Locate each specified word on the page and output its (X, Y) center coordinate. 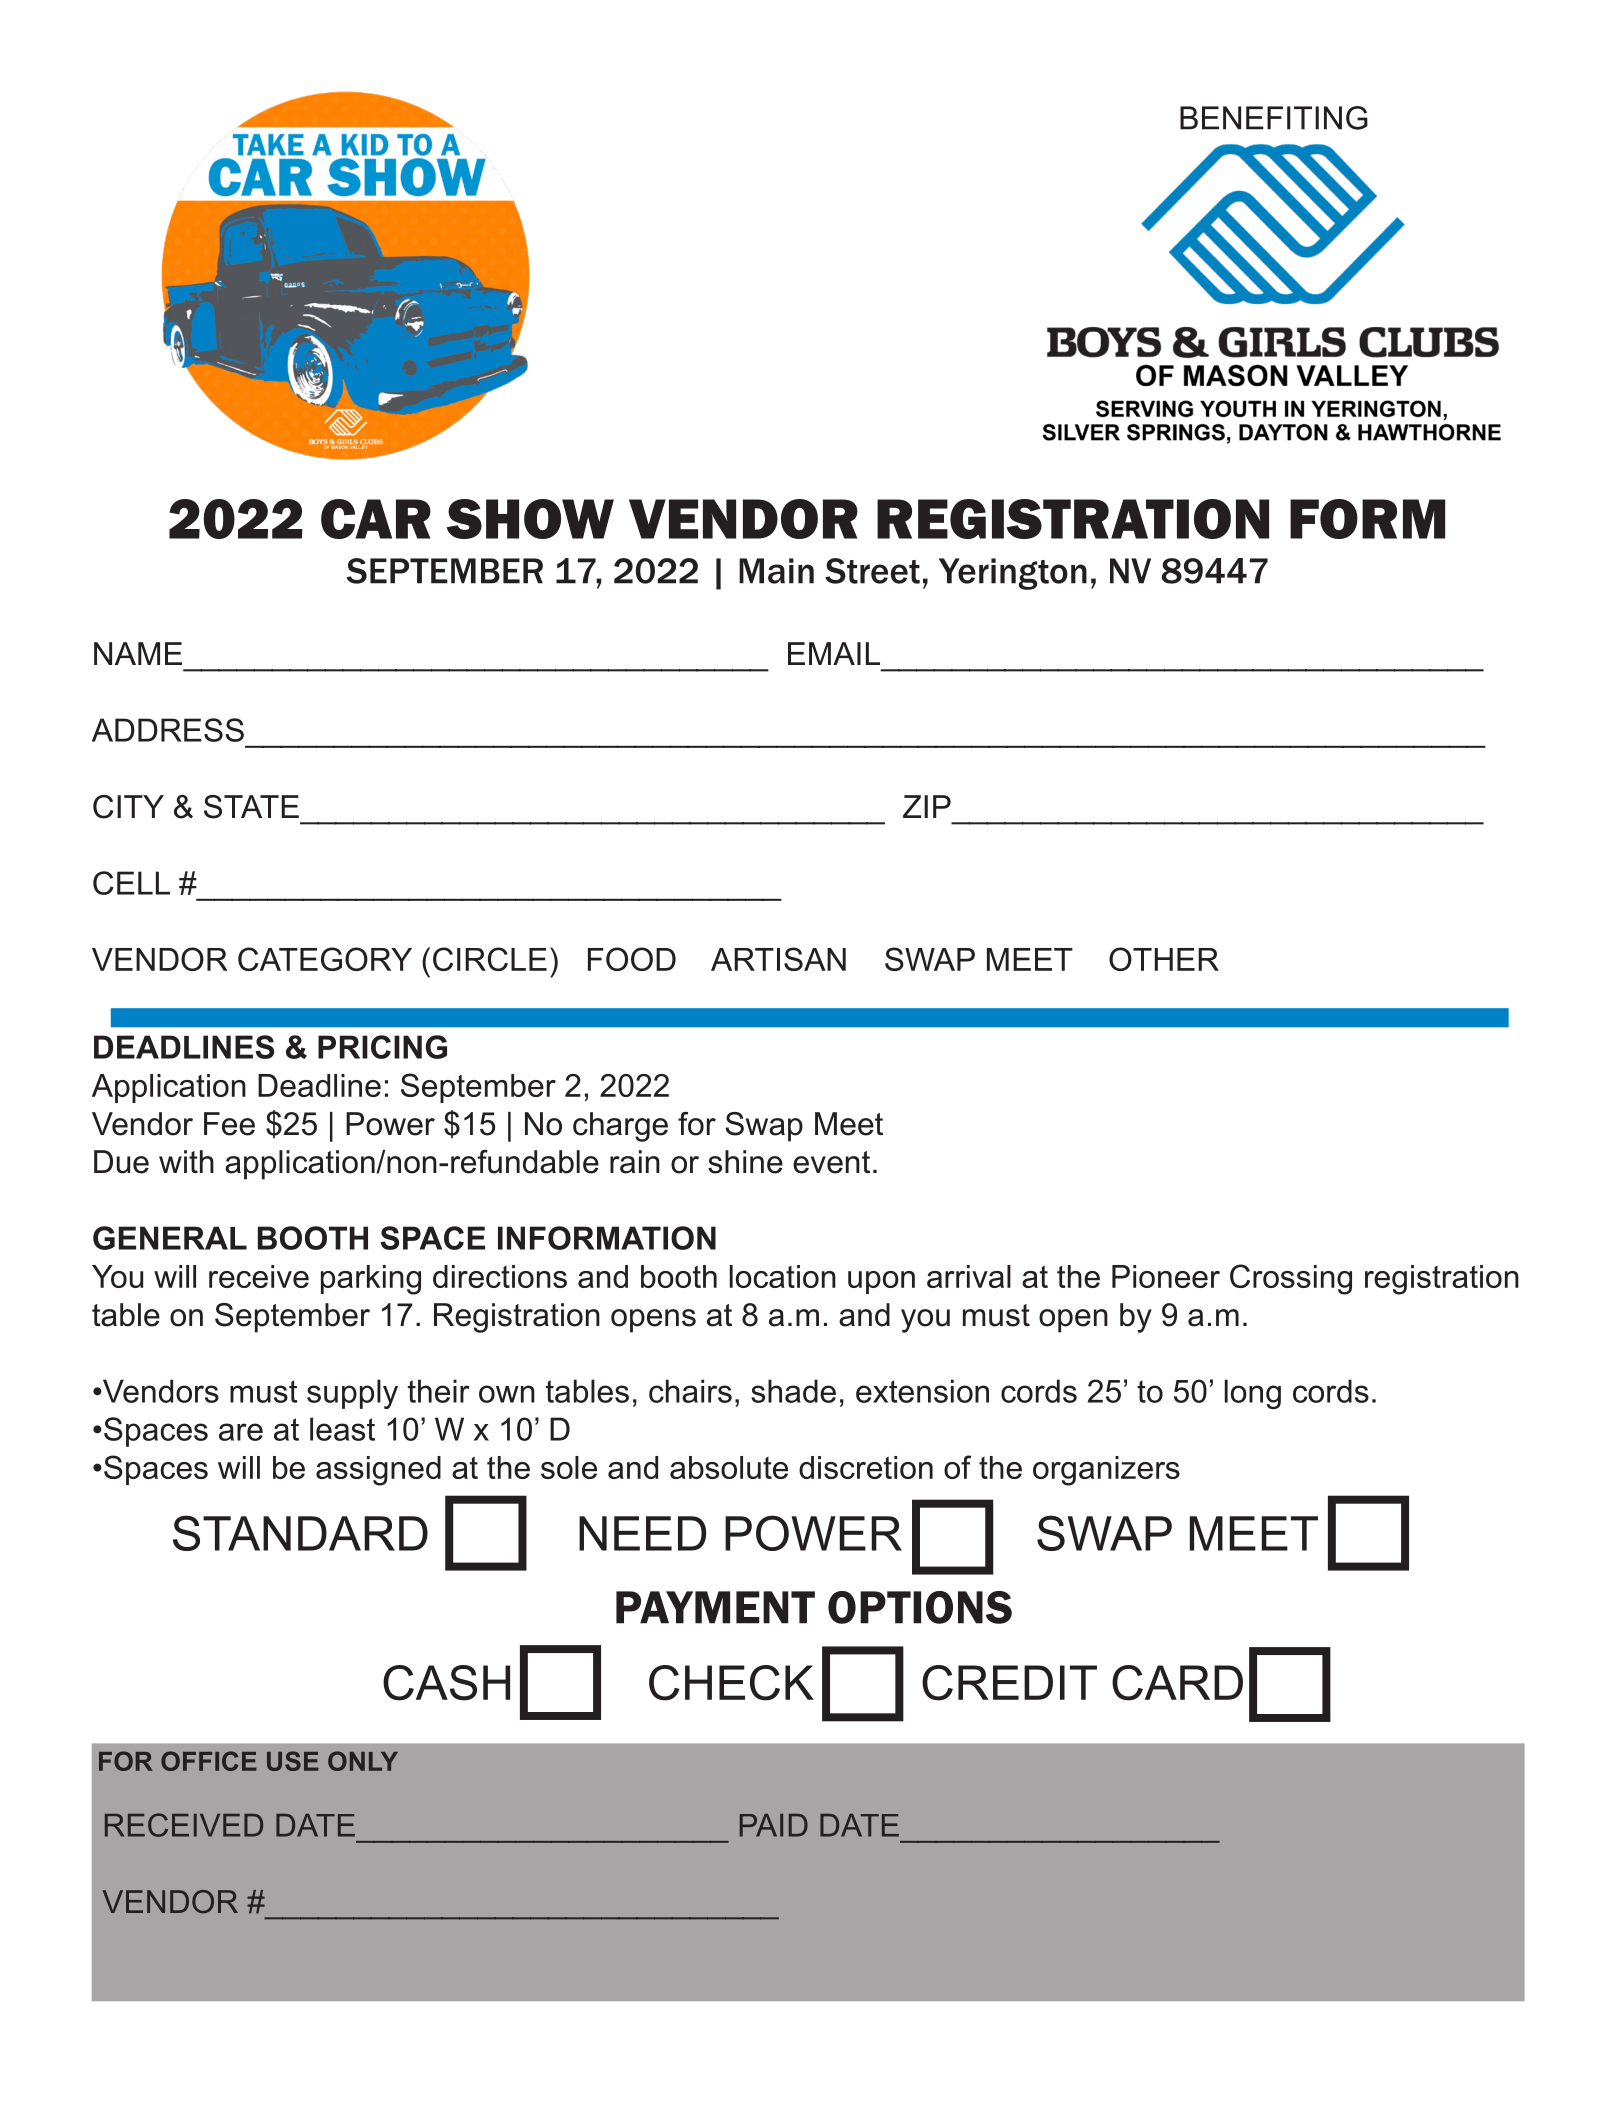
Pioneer (1166, 1276)
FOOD (632, 959)
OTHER (1164, 959)
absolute (729, 1467)
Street (872, 571)
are (241, 1432)
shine (745, 1162)
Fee (229, 1124)
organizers (1106, 1471)
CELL (131, 883)
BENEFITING (1274, 118)
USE (293, 1761)
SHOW (530, 519)
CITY (128, 807)
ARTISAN (778, 959)
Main (776, 571)
